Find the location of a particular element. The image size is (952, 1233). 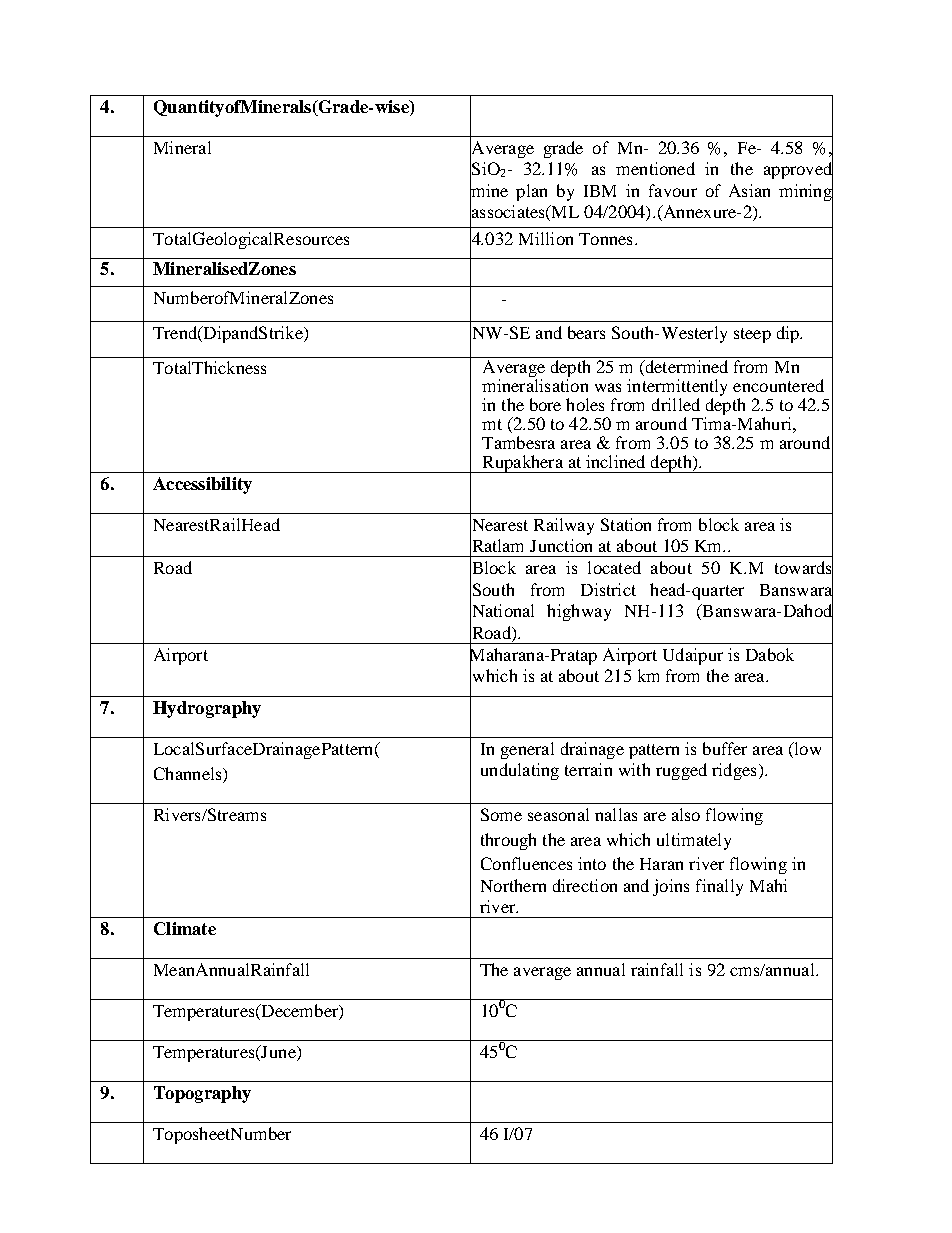

finally is located at coordinates (719, 887).
